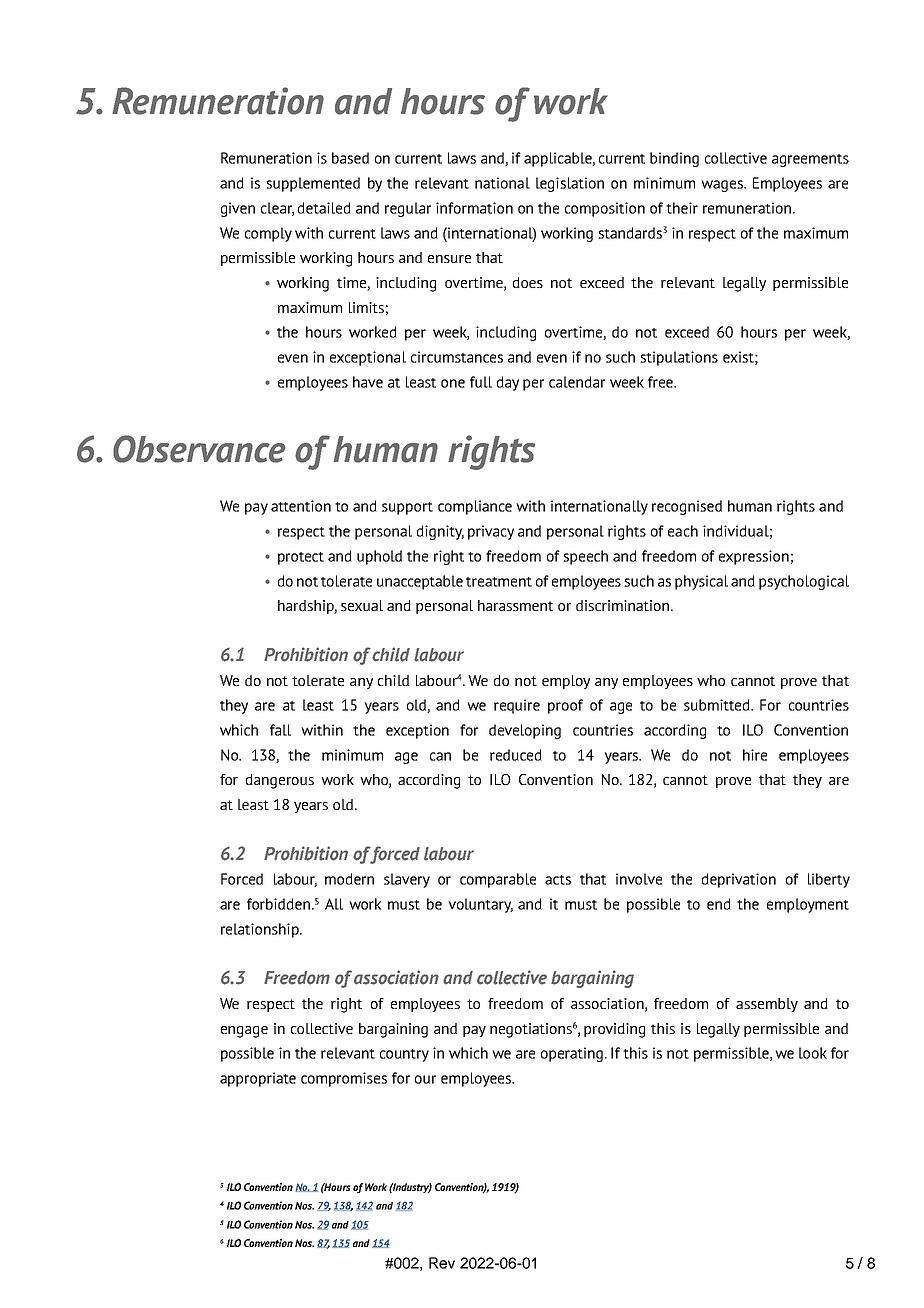 This page has width=924, height=1308. Describe the element at coordinates (491, 532) in the page. I see `privacy` at that location.
